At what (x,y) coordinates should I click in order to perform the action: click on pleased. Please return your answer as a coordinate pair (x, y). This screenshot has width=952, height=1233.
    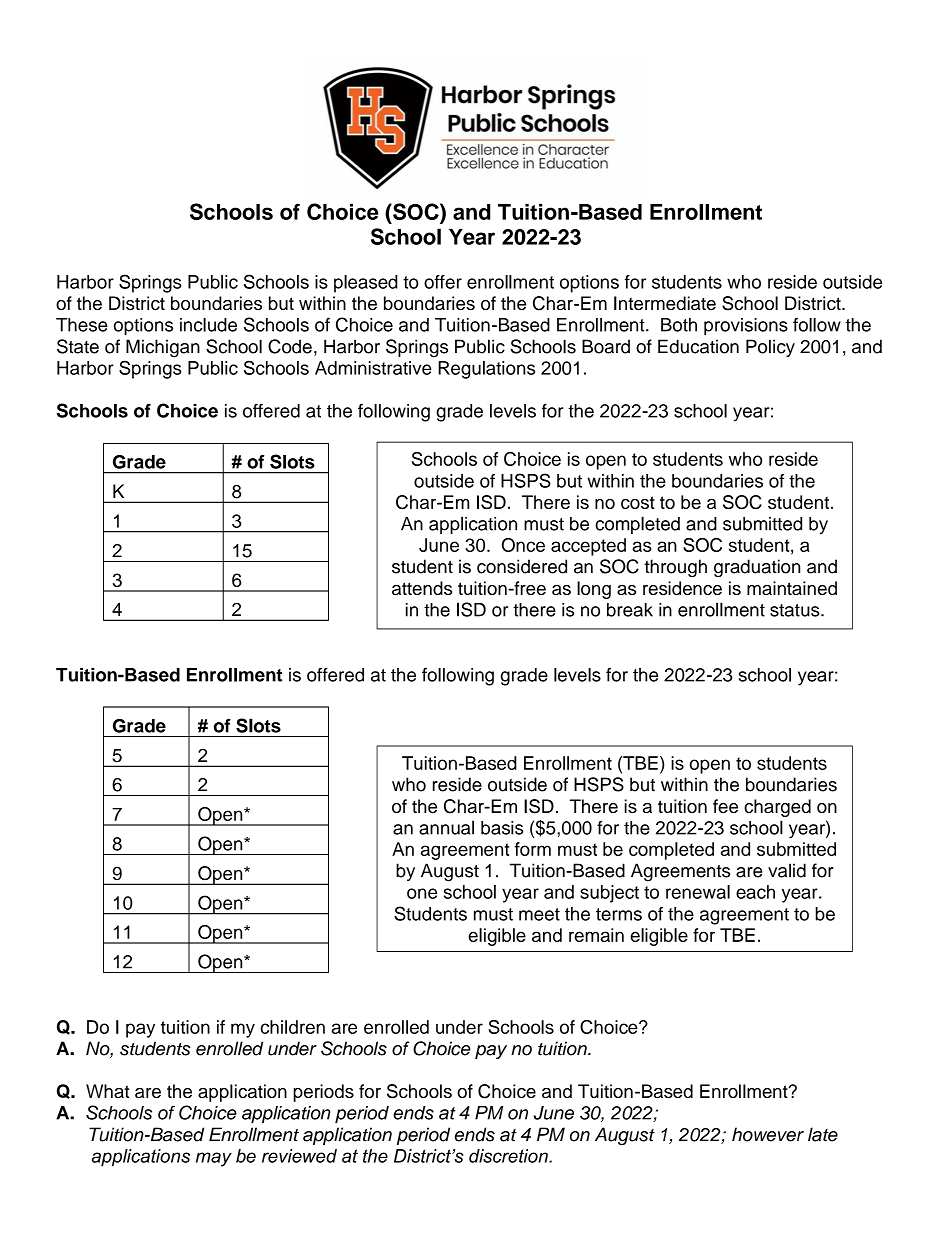
    Looking at the image, I should click on (366, 284).
